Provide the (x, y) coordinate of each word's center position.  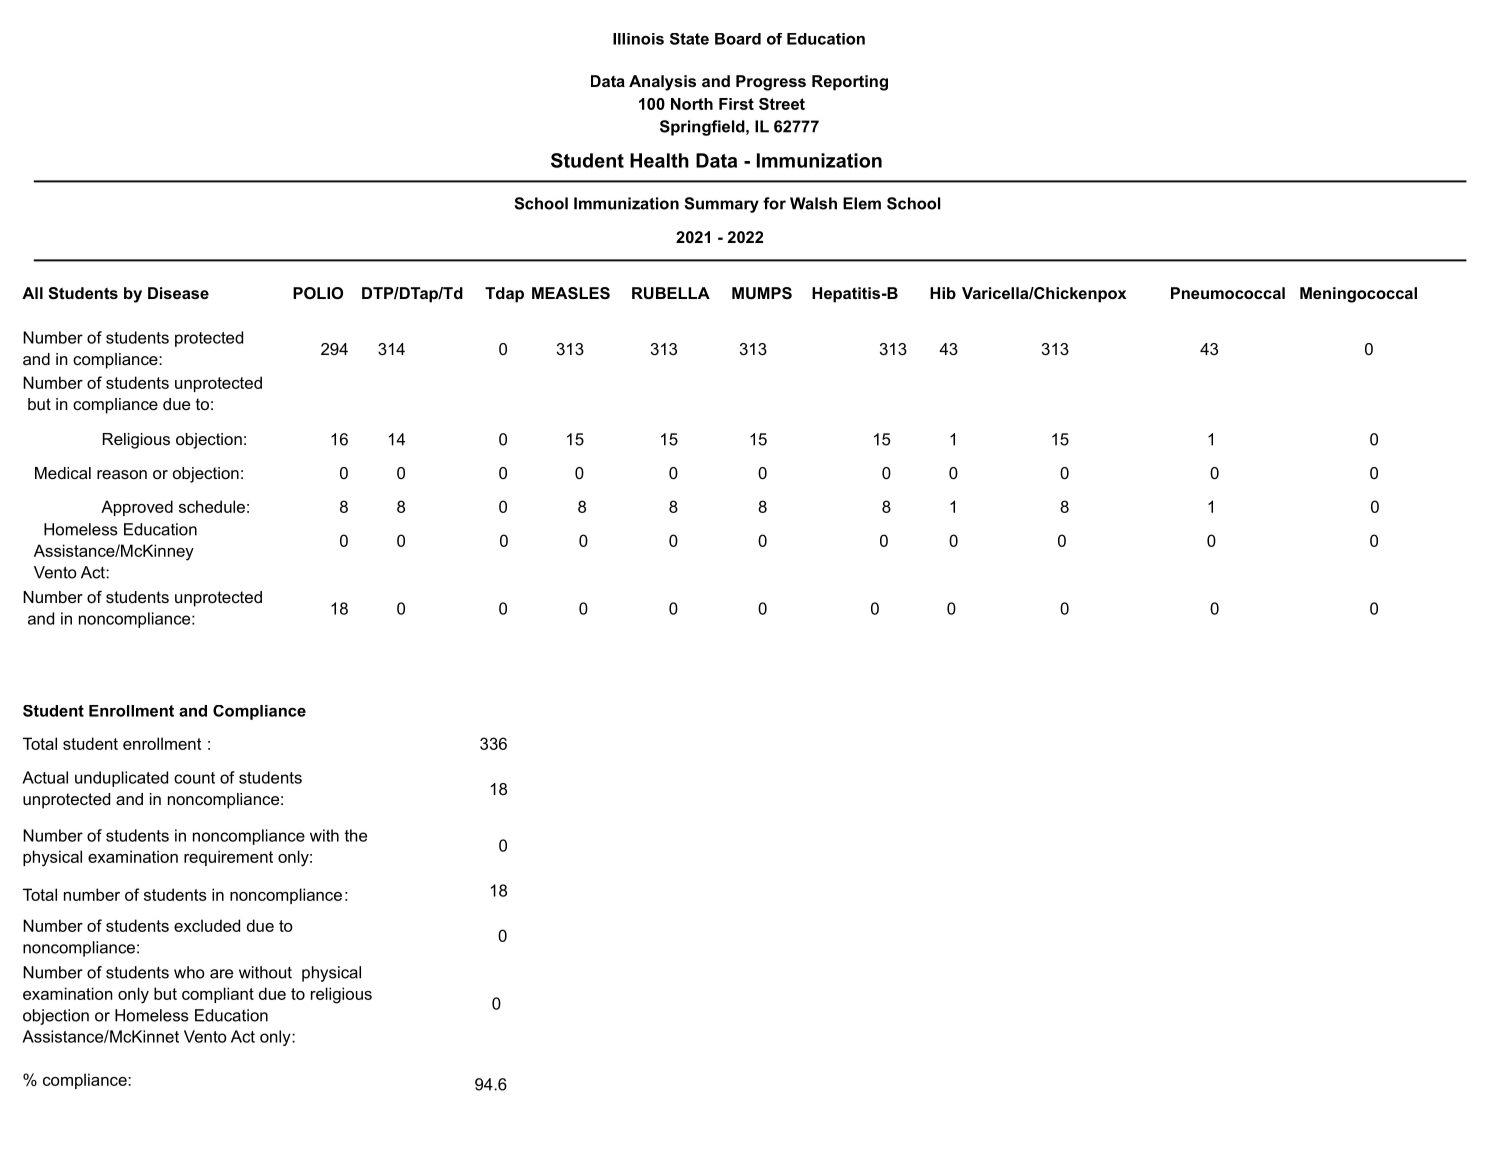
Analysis (662, 83)
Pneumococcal (1228, 293)
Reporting (850, 83)
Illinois (638, 39)
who (189, 972)
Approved (137, 508)
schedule (212, 506)
